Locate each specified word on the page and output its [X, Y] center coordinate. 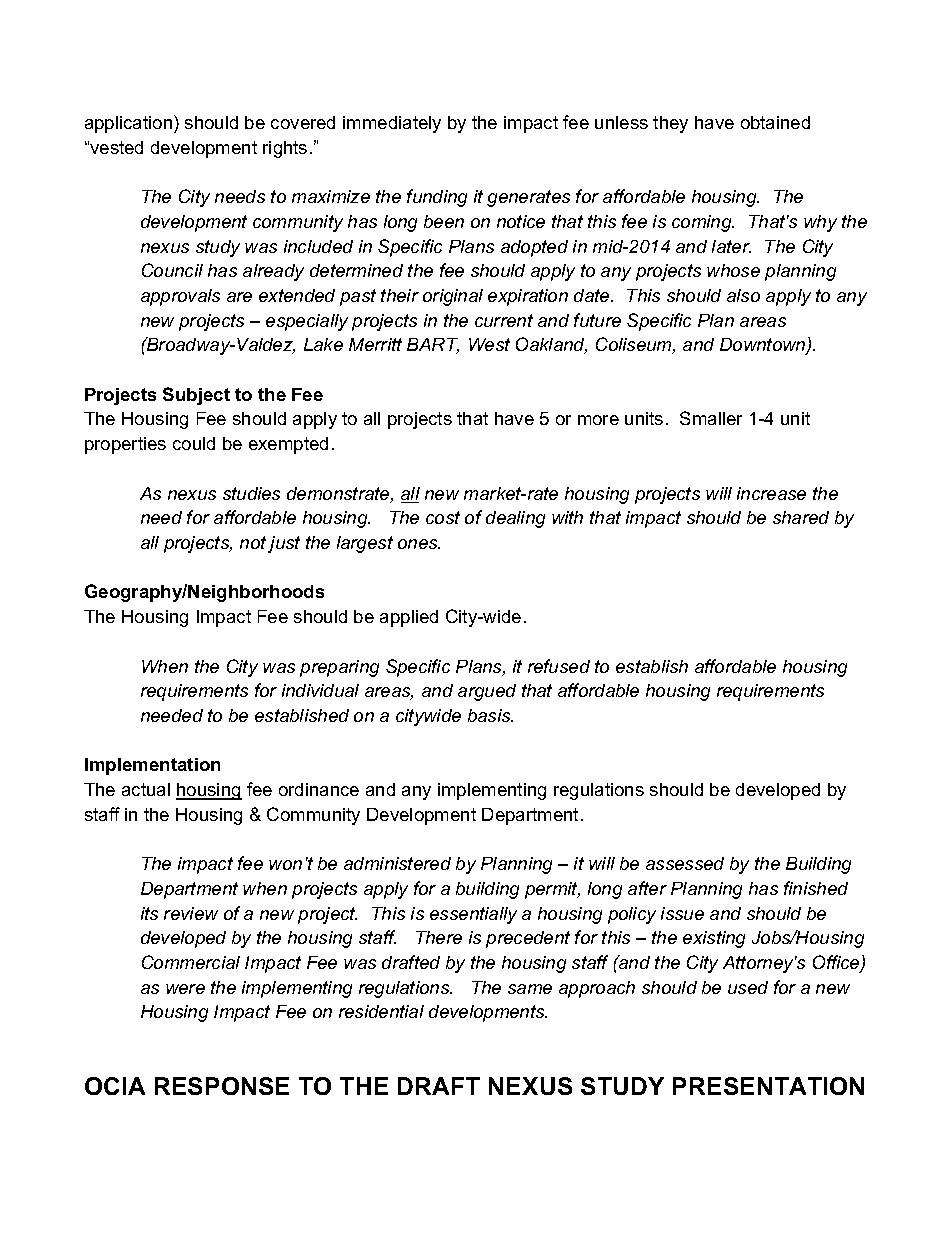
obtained [775, 122]
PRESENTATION [768, 1086]
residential [381, 1011]
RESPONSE [222, 1086]
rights [285, 149]
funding [437, 198]
